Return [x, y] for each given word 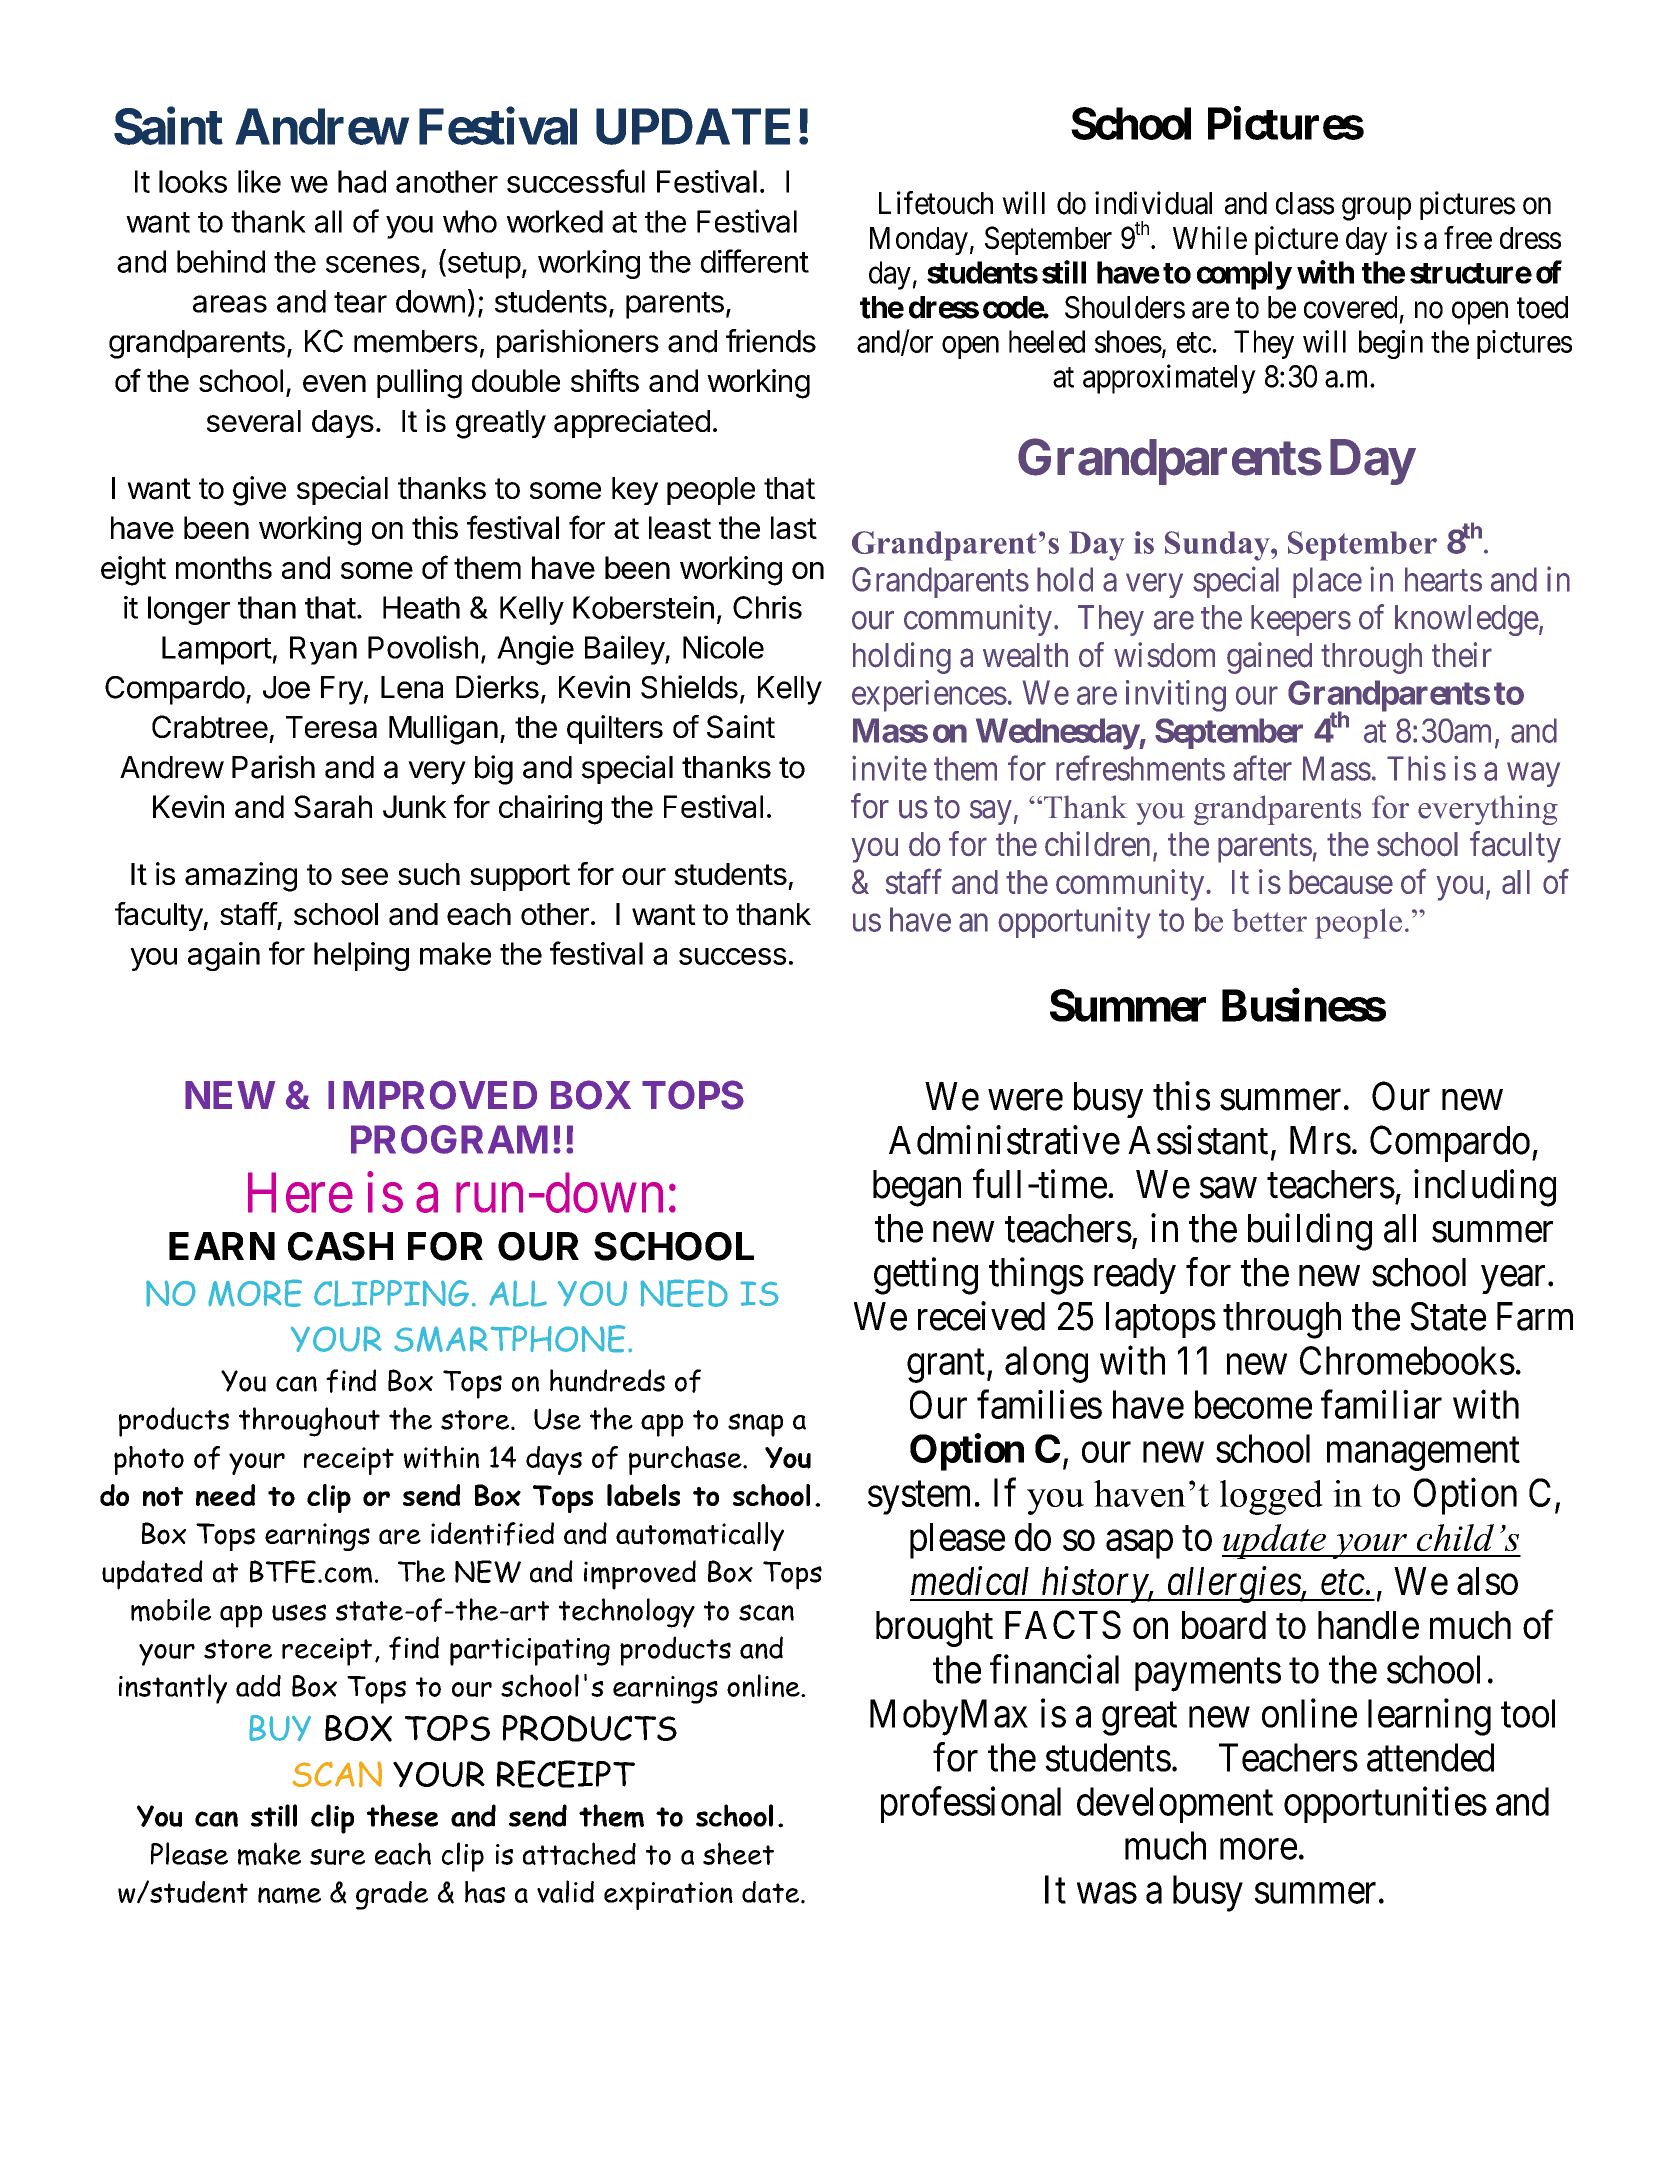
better [1269, 920]
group [1376, 209]
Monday [919, 241]
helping [361, 956]
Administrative [1004, 1140]
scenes [373, 264]
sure [337, 1857]
